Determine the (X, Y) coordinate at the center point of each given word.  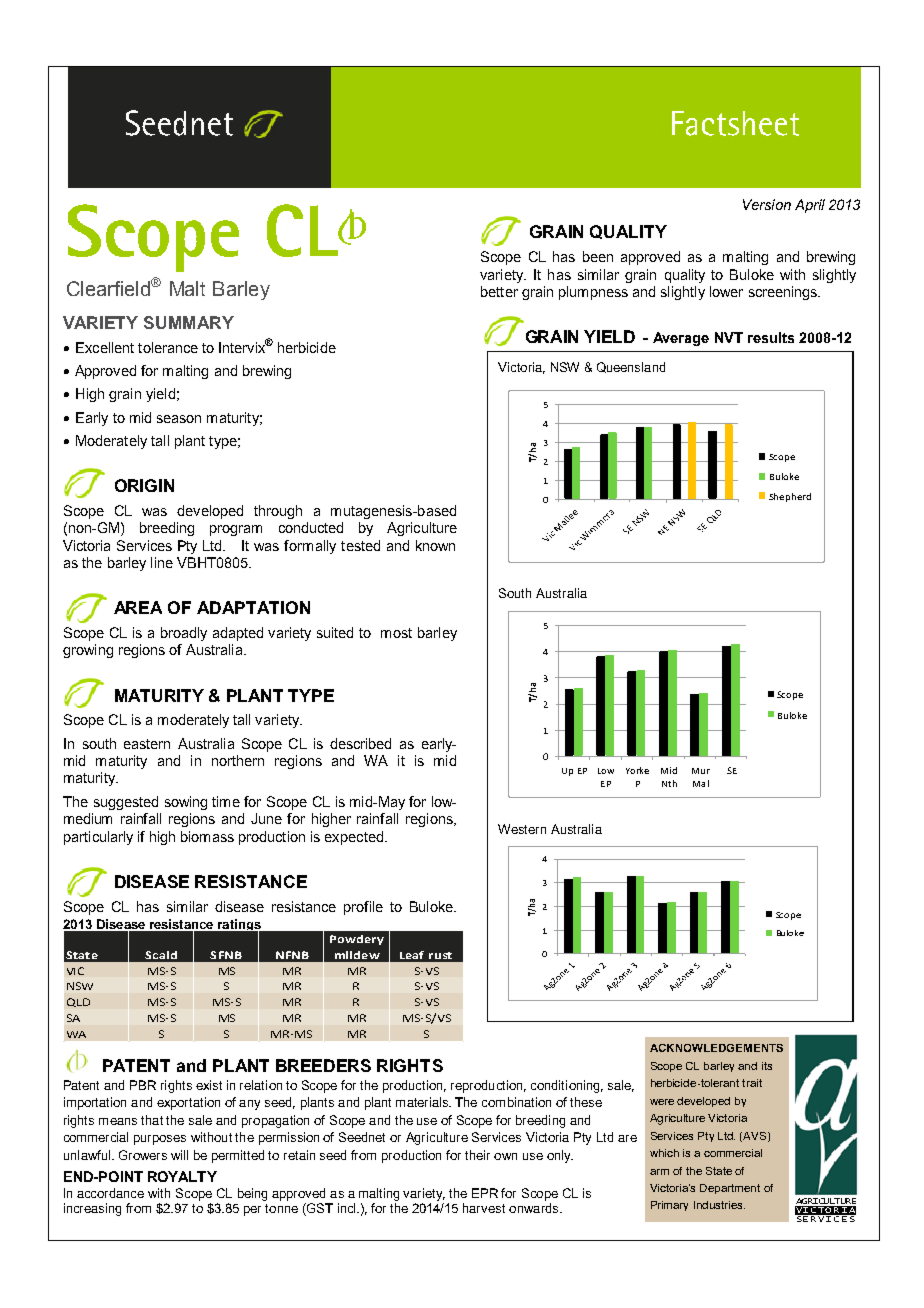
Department (730, 1189)
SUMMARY (189, 322)
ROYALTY (182, 1176)
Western (522, 829)
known (435, 545)
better (499, 291)
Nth (669, 783)
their (477, 1155)
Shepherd (790, 497)
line (162, 562)
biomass (207, 836)
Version (767, 204)
